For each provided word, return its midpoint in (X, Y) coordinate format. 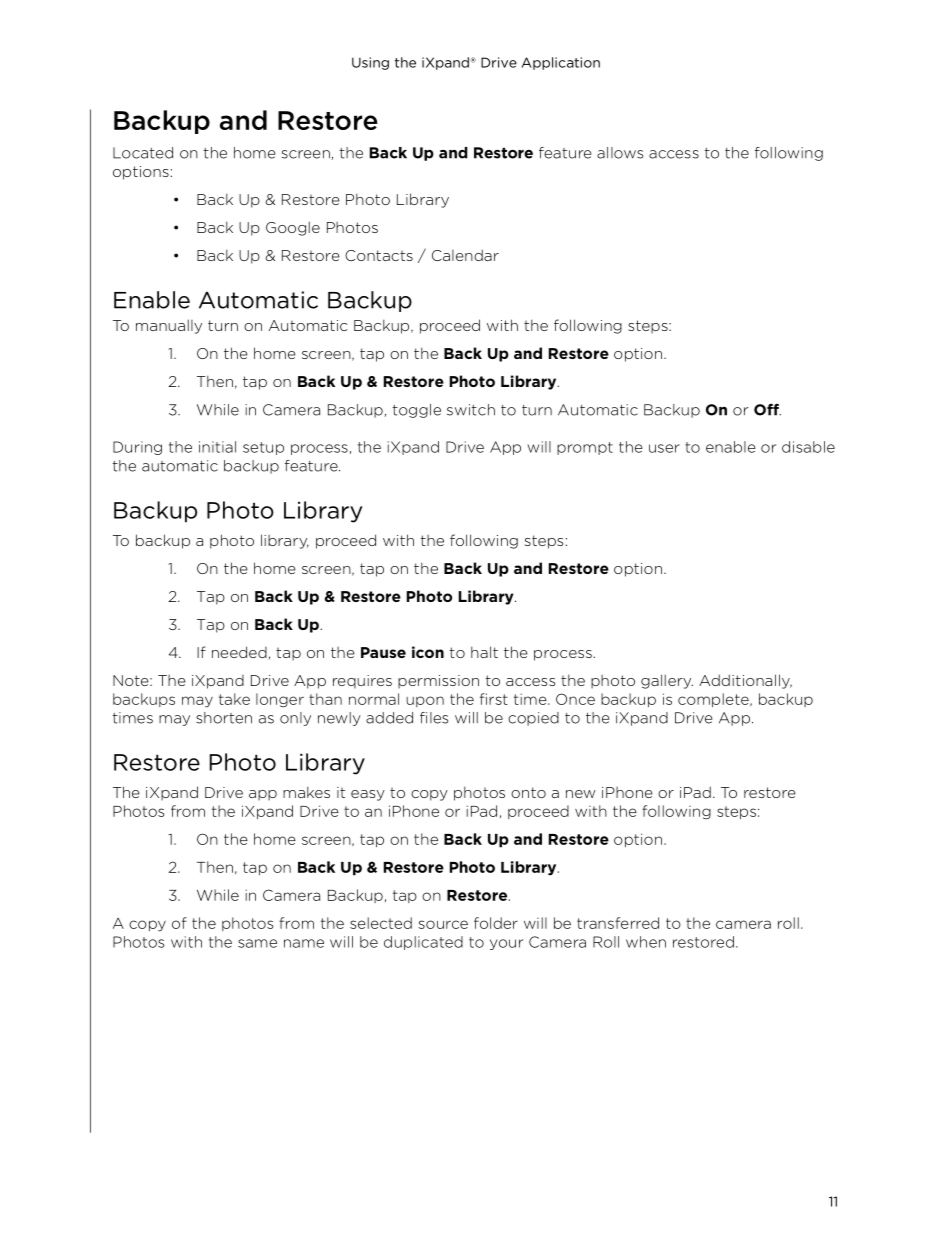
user (664, 448)
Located (143, 153)
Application (561, 63)
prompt (585, 448)
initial (217, 447)
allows (620, 153)
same (257, 943)
